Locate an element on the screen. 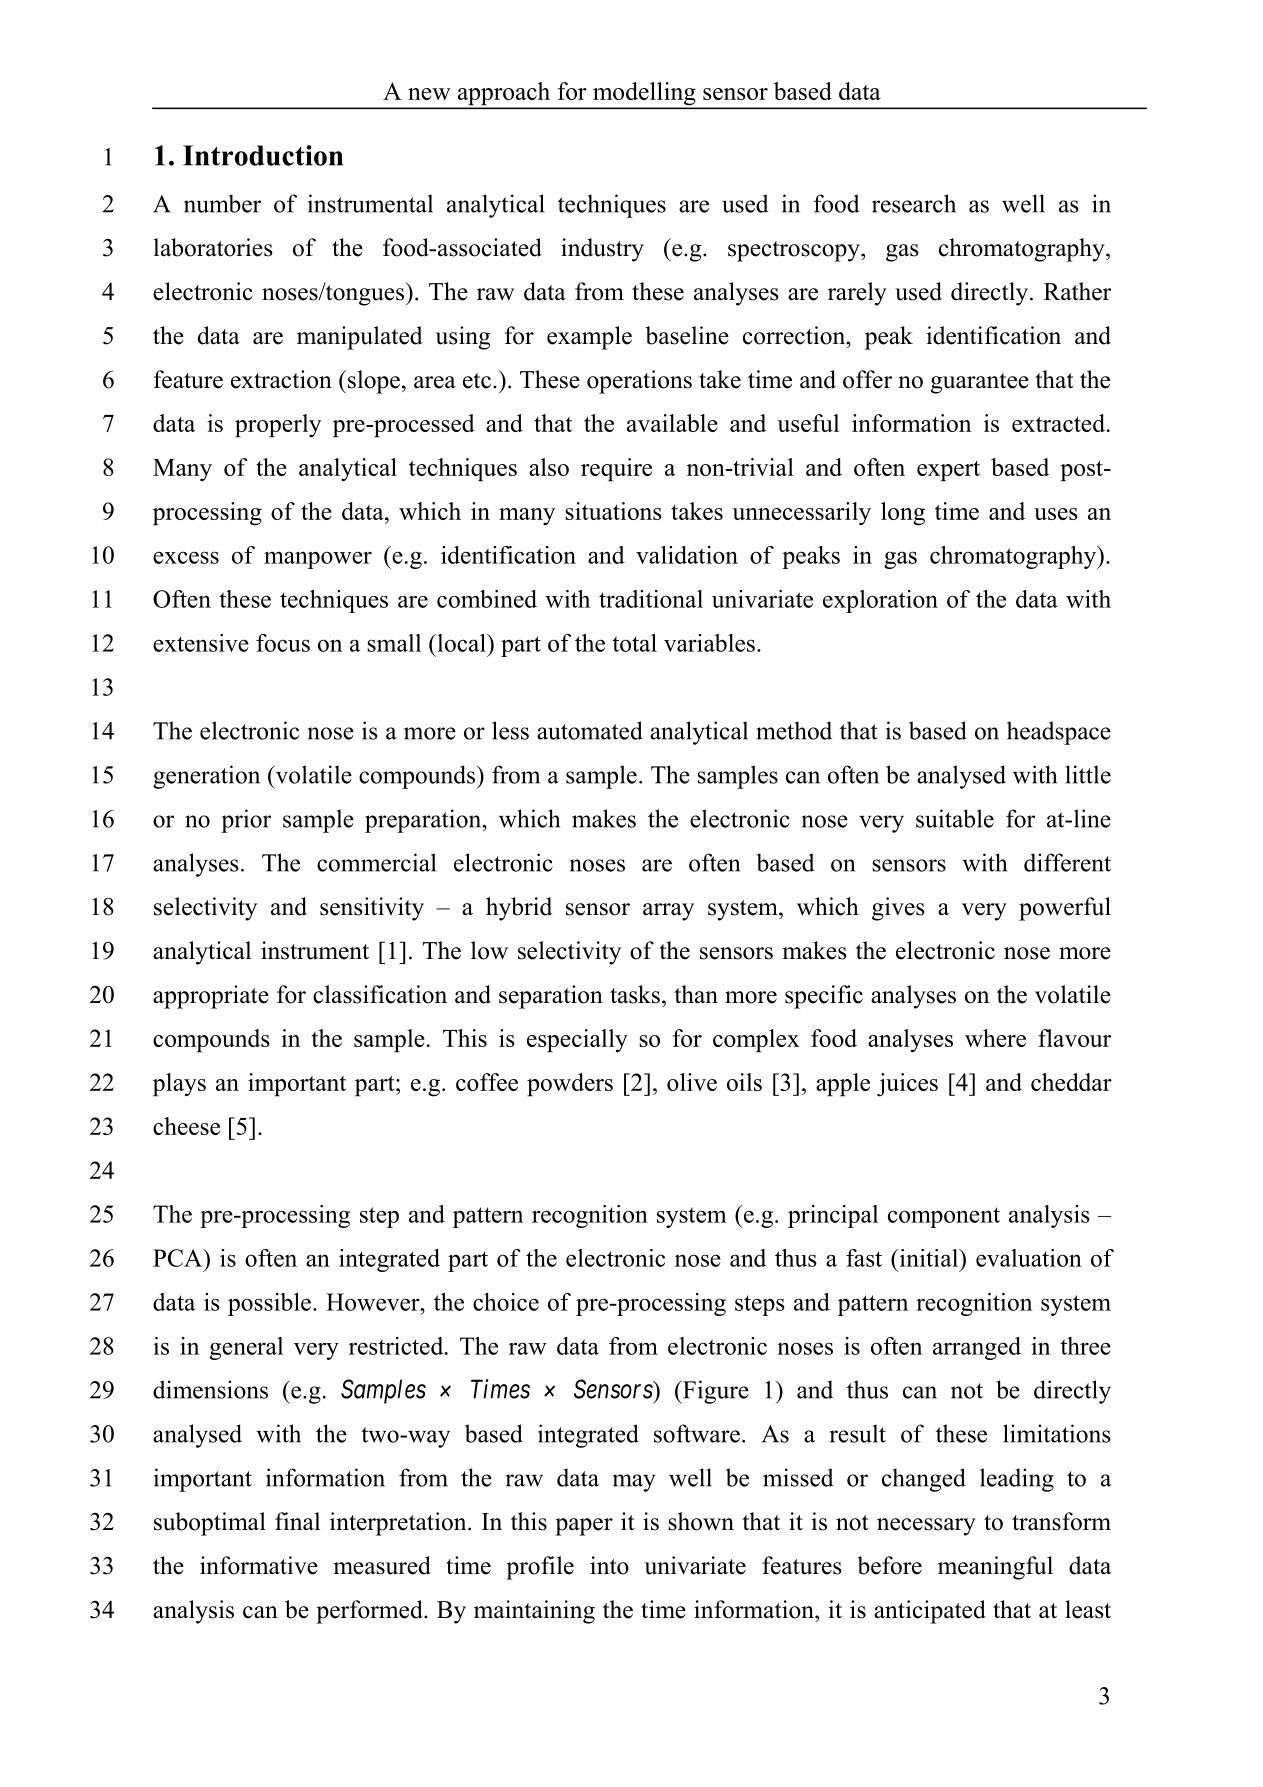  research is located at coordinates (914, 203).
